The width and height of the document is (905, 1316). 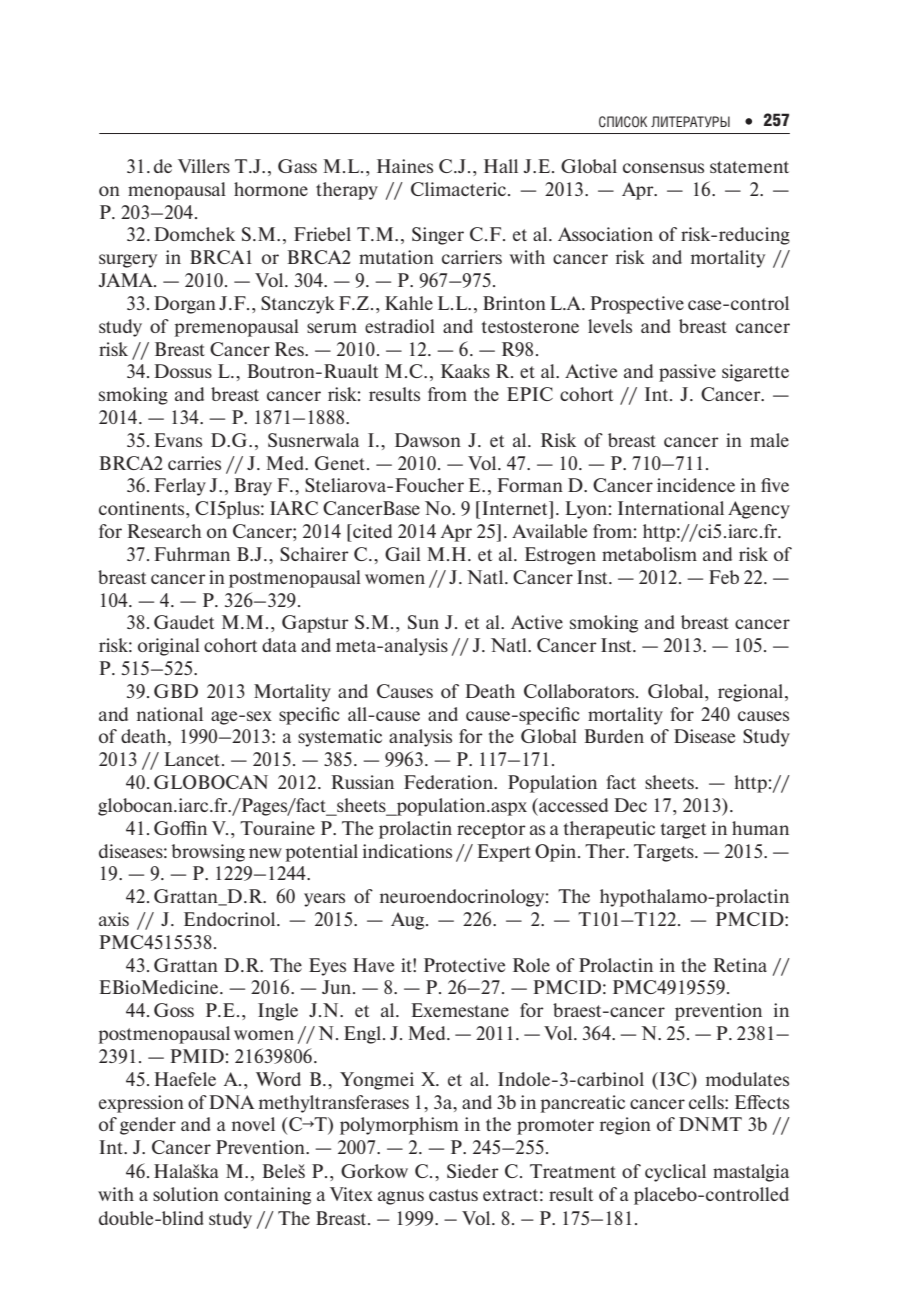 What do you see at coordinates (208, 853) in the document?
I see `browsing` at bounding box center [208, 853].
